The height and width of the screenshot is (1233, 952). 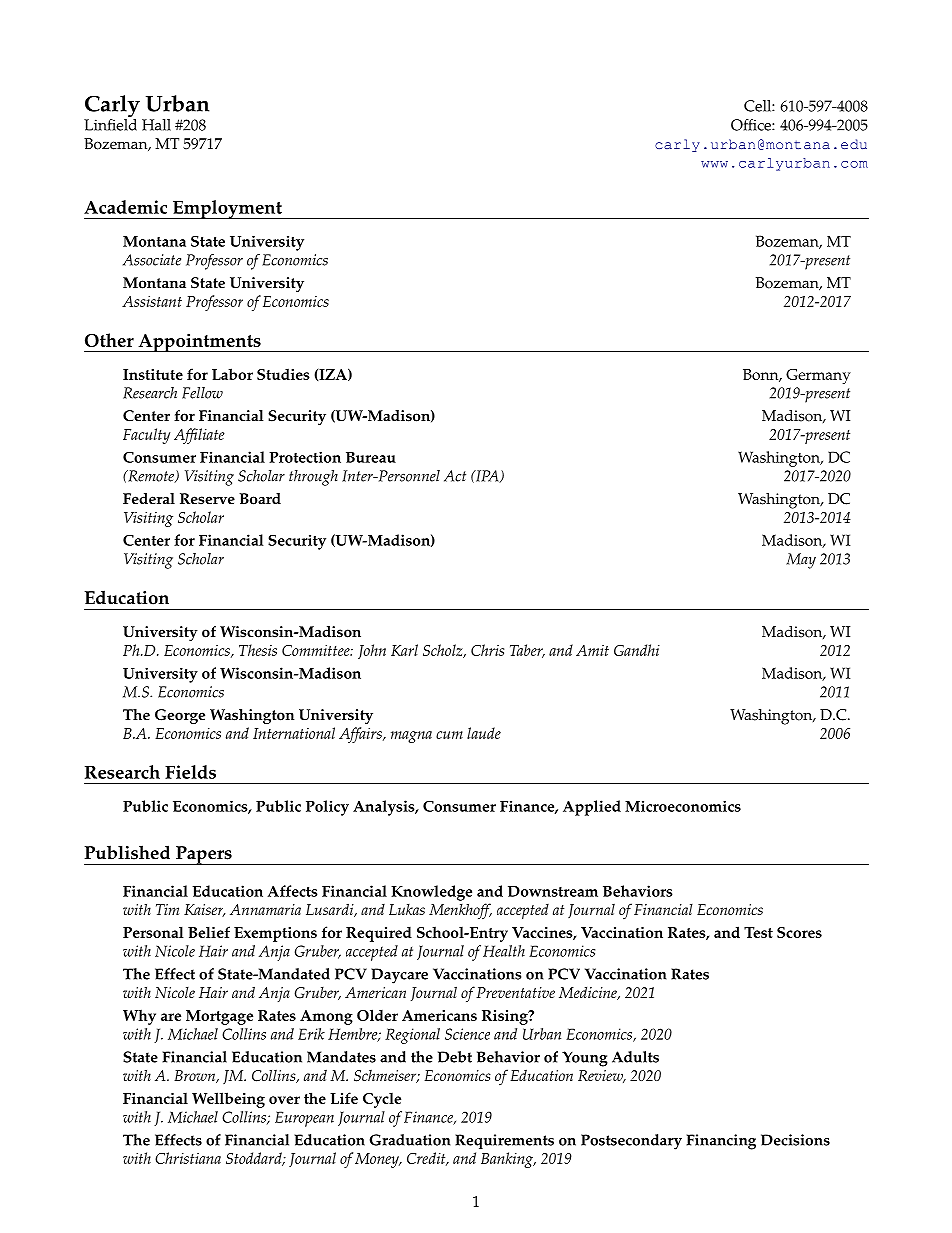 What do you see at coordinates (227, 209) in the screenshot?
I see `Employment` at bounding box center [227, 209].
